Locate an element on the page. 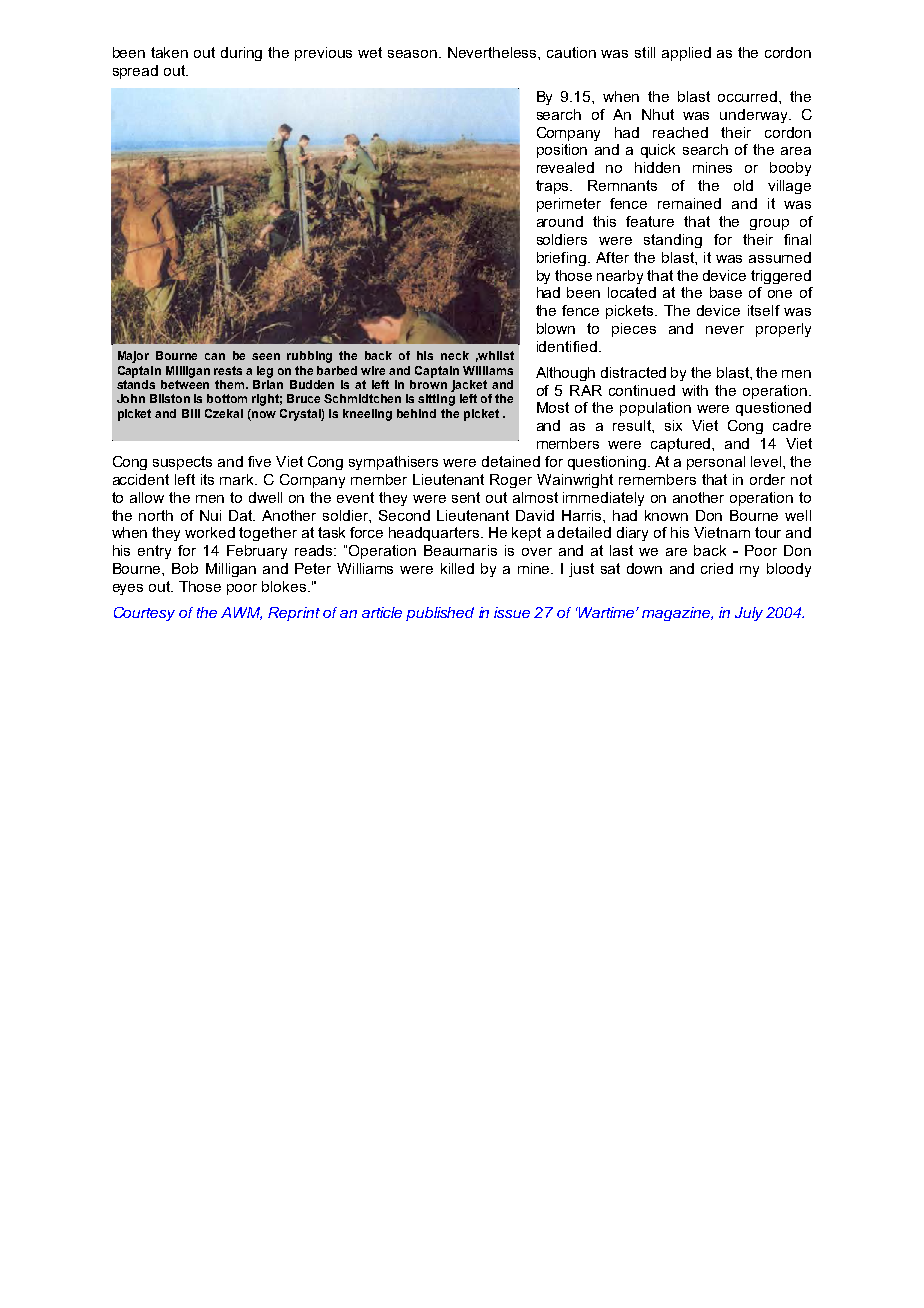 Image resolution: width=924 pixels, height=1308 pixels. briefing is located at coordinates (561, 259).
